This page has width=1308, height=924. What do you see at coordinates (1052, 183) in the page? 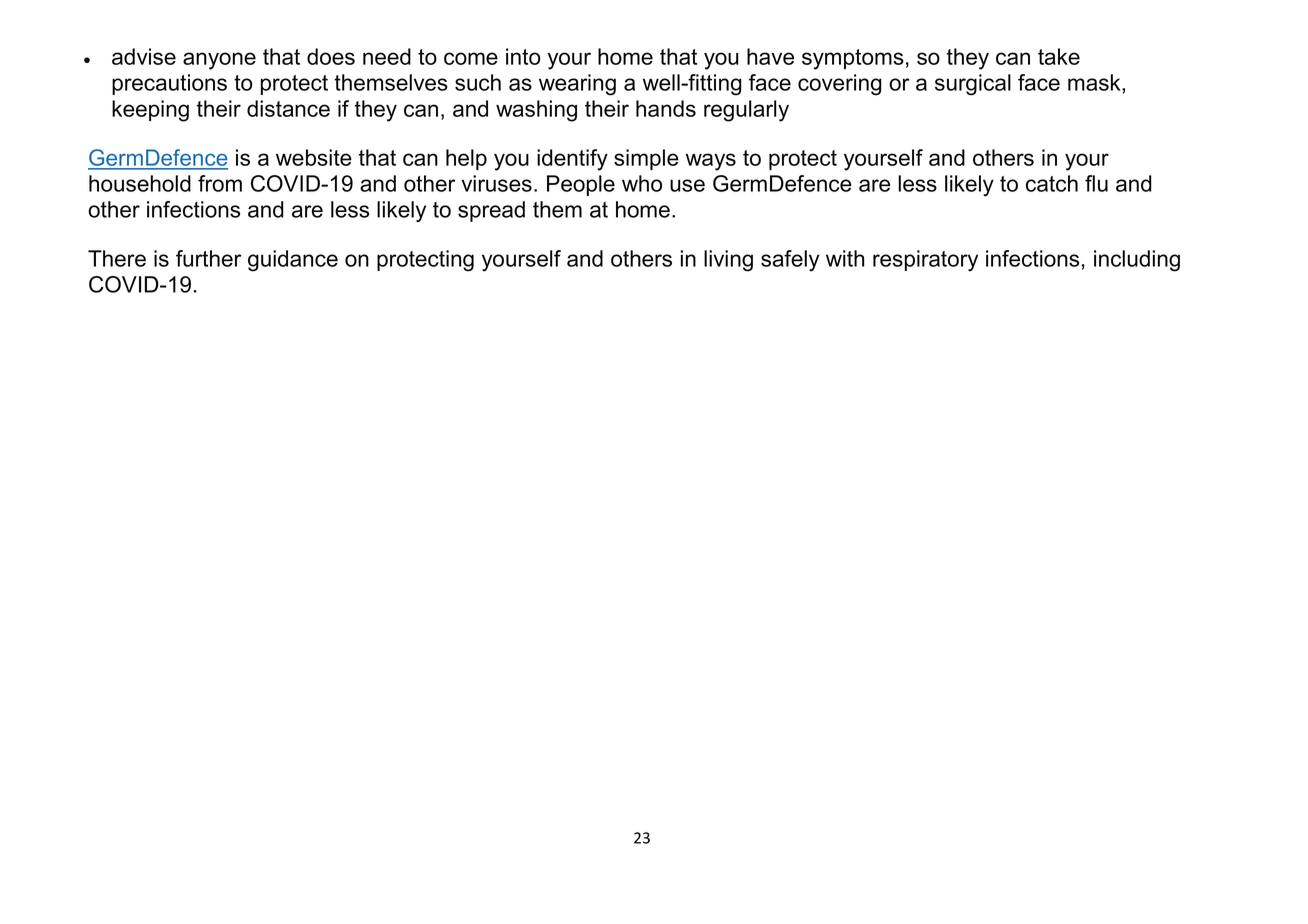
I see `catch` at bounding box center [1052, 183].
